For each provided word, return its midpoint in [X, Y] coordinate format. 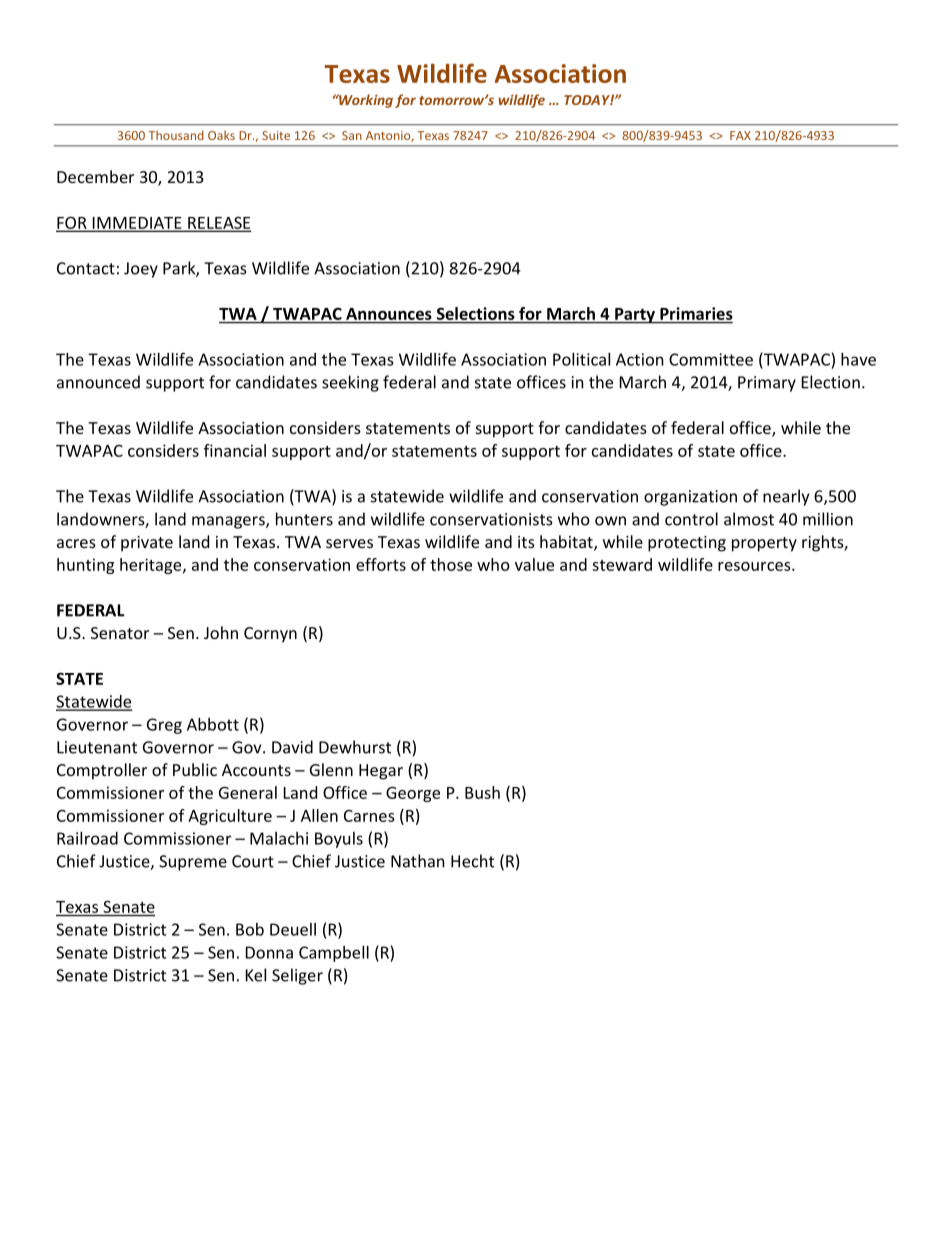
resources [755, 566]
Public [195, 769]
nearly [786, 497]
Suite [276, 135]
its [526, 542]
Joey [141, 270]
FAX [740, 135]
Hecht [472, 861]
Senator [120, 633]
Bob [250, 929]
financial [235, 450]
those [451, 564]
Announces [389, 314]
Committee [711, 359]
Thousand [176, 135]
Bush [482, 792]
